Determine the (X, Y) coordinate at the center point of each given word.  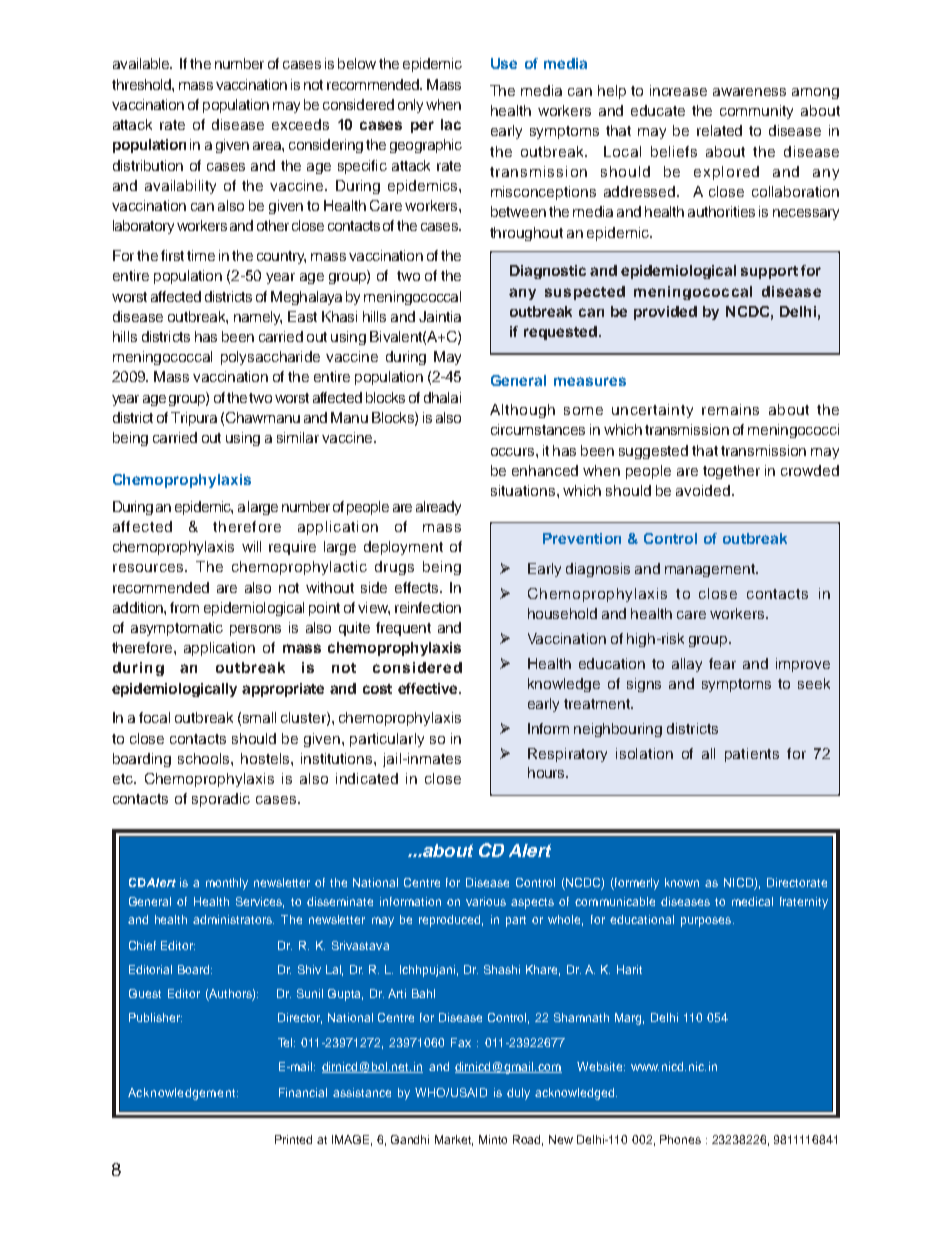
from (184, 607)
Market (454, 1140)
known (682, 882)
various (486, 901)
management (711, 570)
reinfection (428, 607)
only (410, 106)
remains (730, 409)
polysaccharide (270, 358)
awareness (749, 92)
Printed (293, 1139)
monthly (227, 884)
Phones (680, 1139)
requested (560, 333)
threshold (142, 84)
